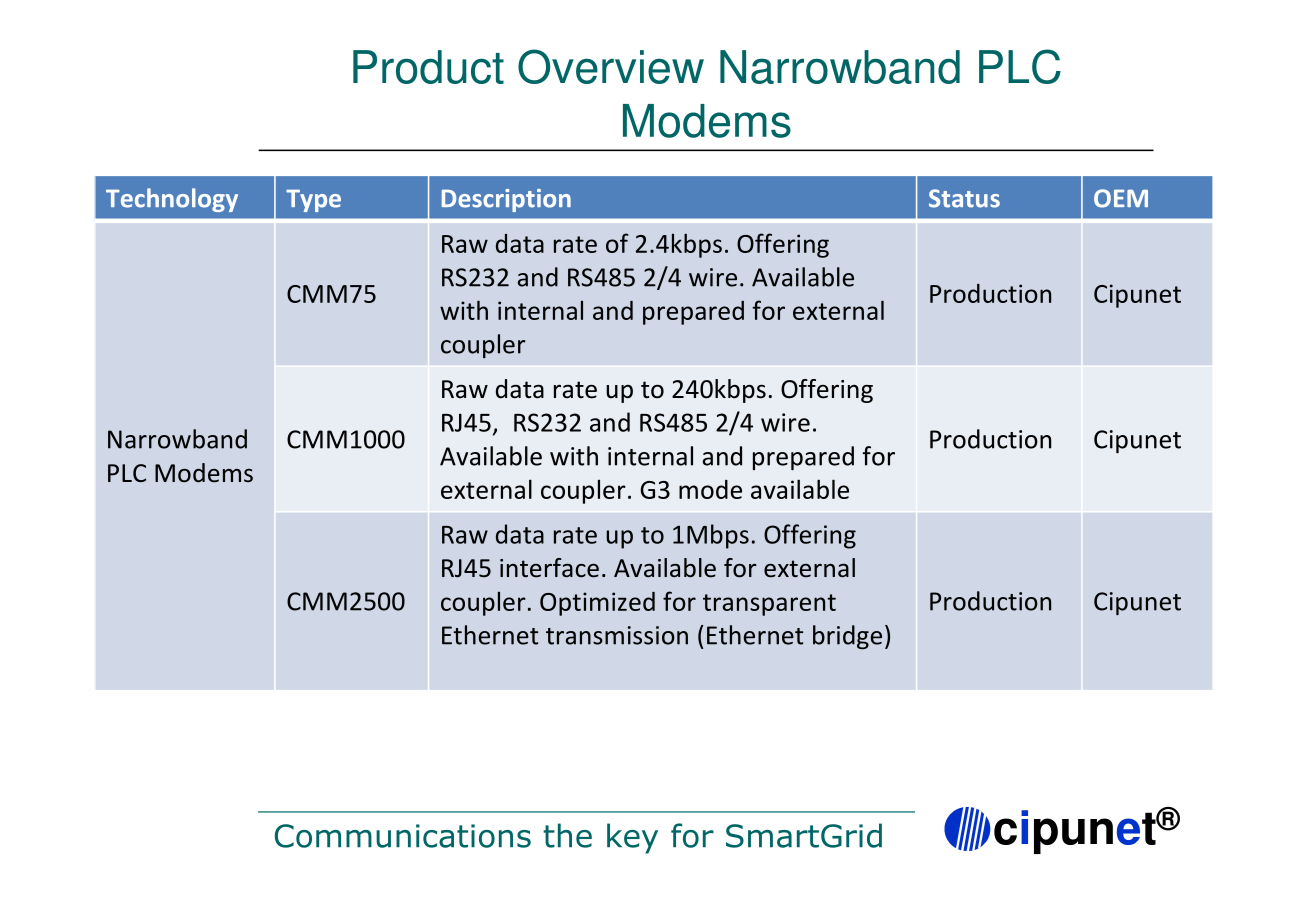  What do you see at coordinates (611, 66) in the image?
I see `Overview` at bounding box center [611, 66].
